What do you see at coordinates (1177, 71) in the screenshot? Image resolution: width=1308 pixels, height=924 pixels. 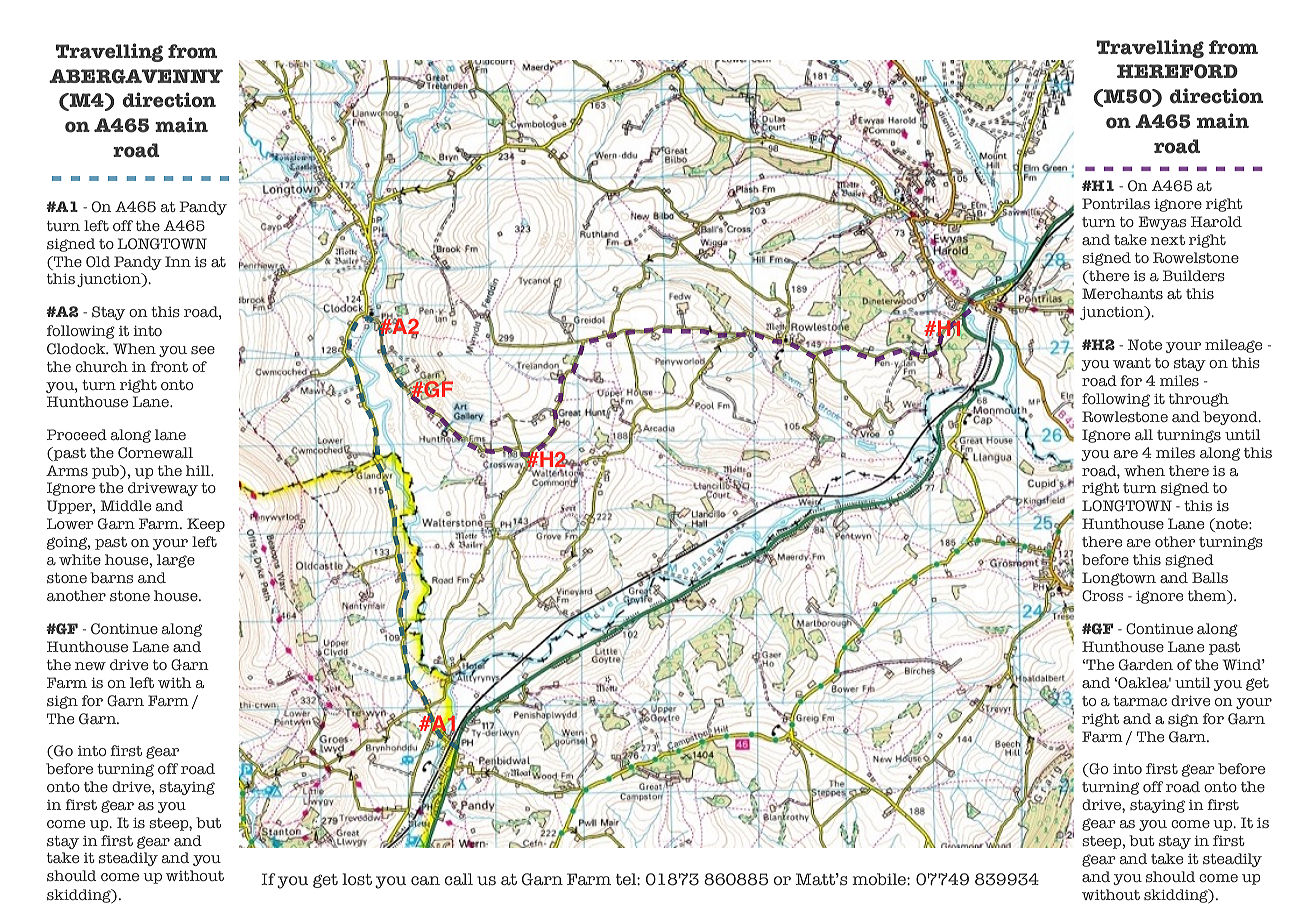 I see `HEREFORD` at bounding box center [1177, 71].
